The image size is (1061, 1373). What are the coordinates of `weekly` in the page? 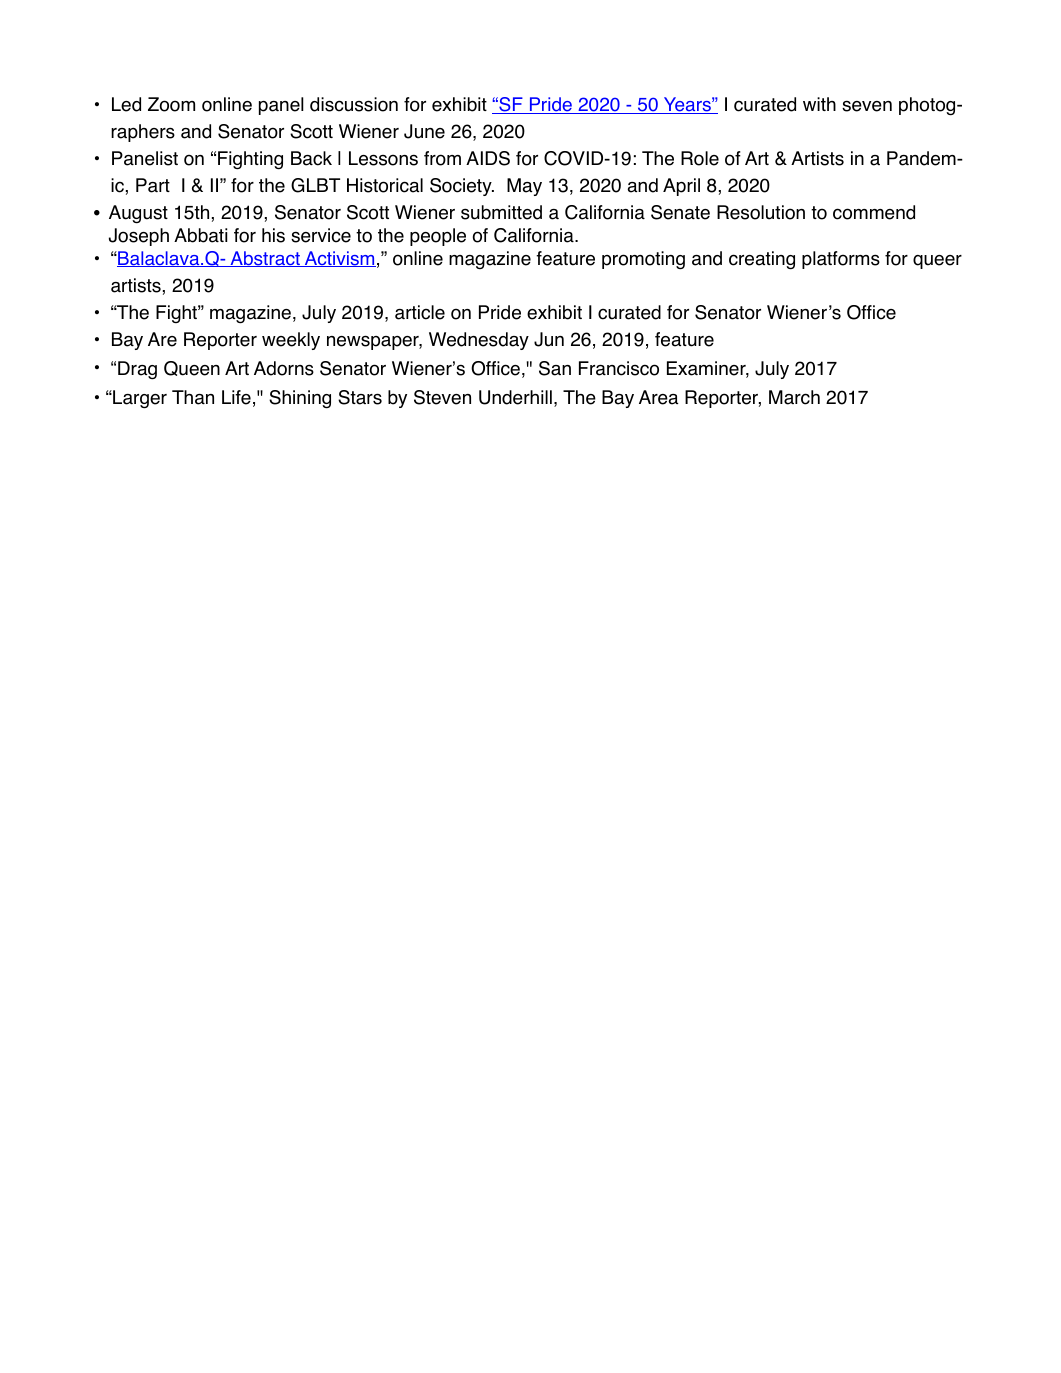 It's located at (291, 341).
